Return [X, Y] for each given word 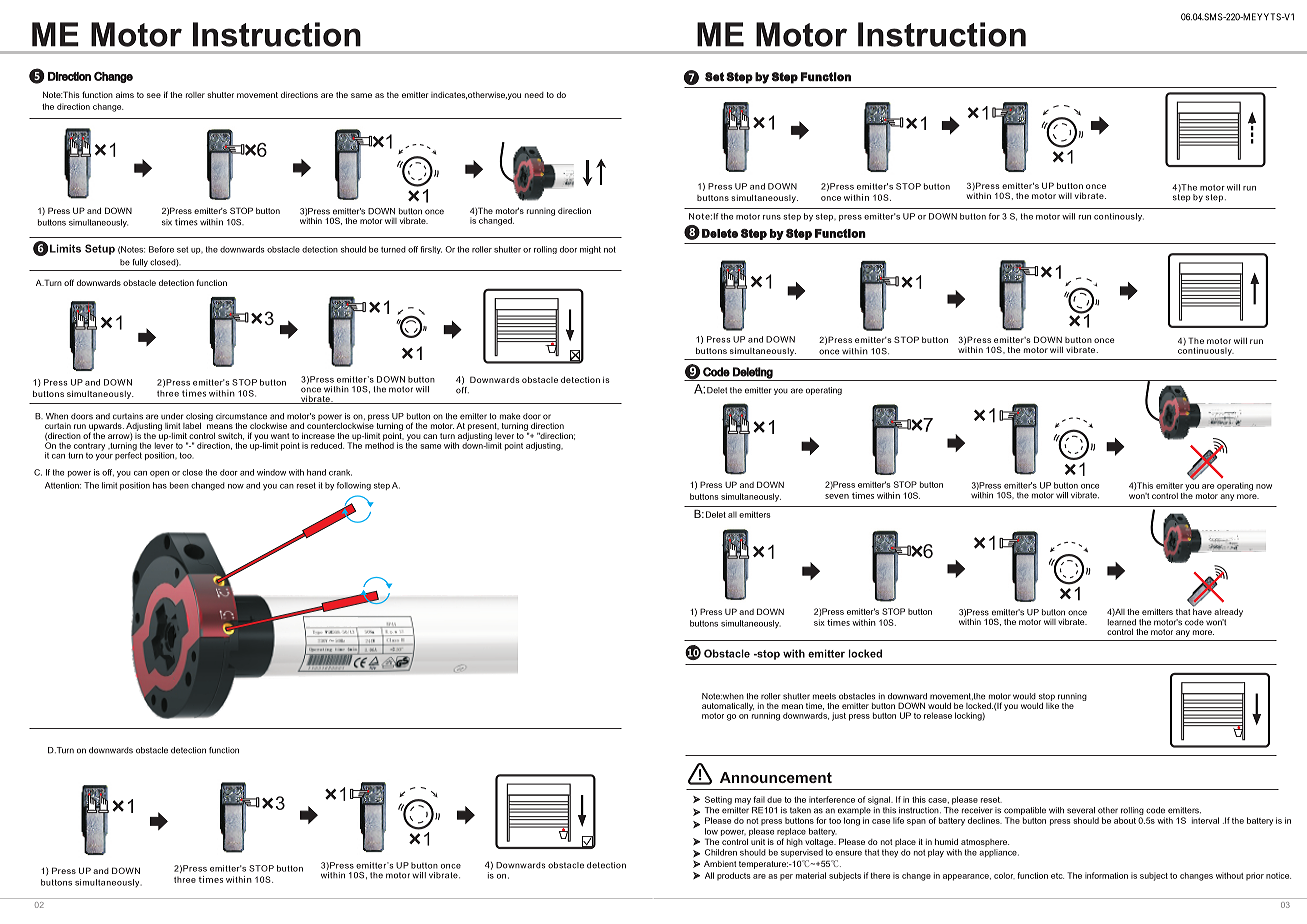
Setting [718, 800]
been [179, 485]
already [1228, 613]
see [154, 95]
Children [721, 852]
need [534, 95]
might [590, 250]
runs [772, 217]
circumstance [241, 416]
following [354, 486]
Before [161, 249]
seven [837, 496]
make [510, 416]
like [1052, 704]
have [1202, 610]
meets [824, 696]
